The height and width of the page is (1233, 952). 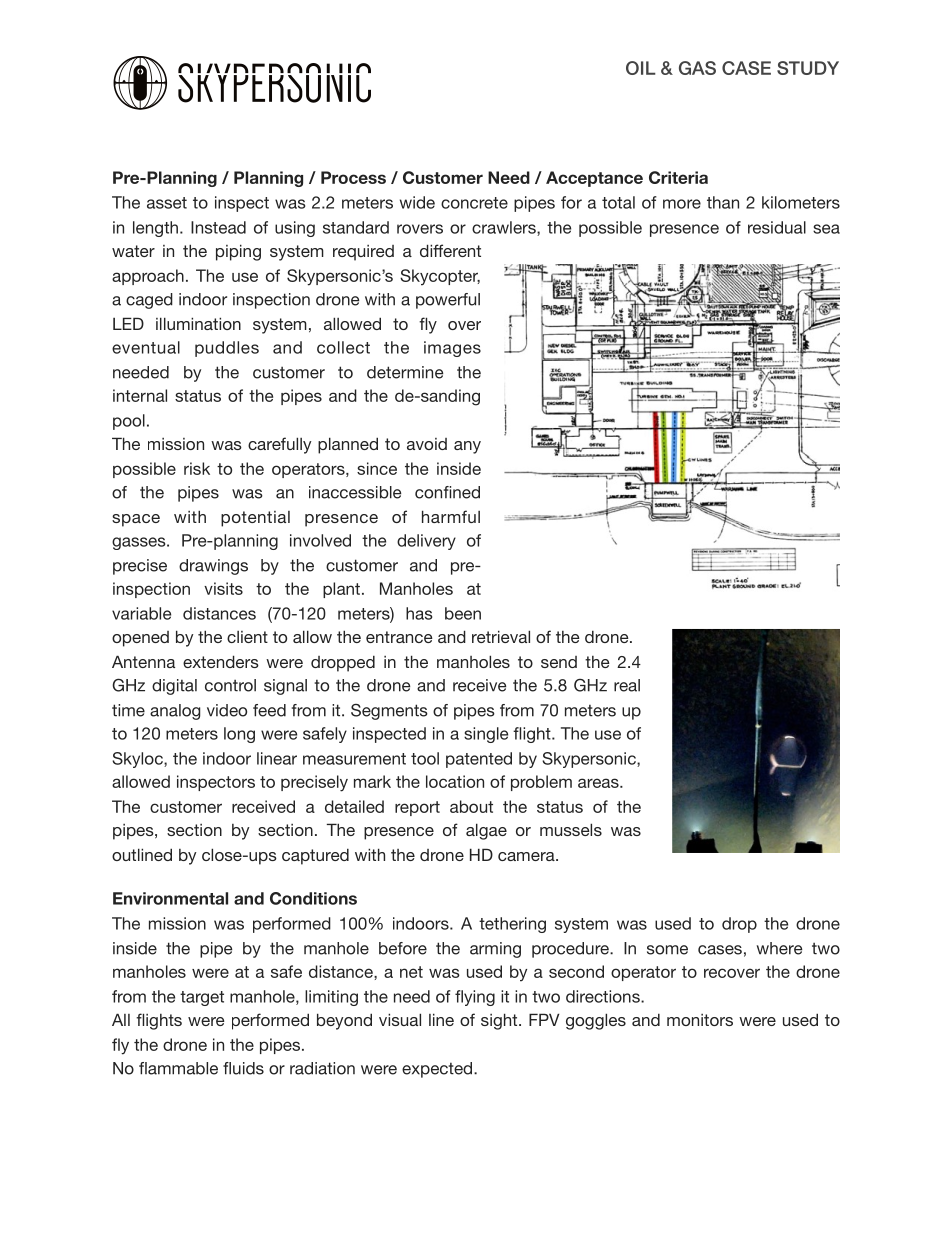 I want to click on illumination, so click(x=198, y=323).
